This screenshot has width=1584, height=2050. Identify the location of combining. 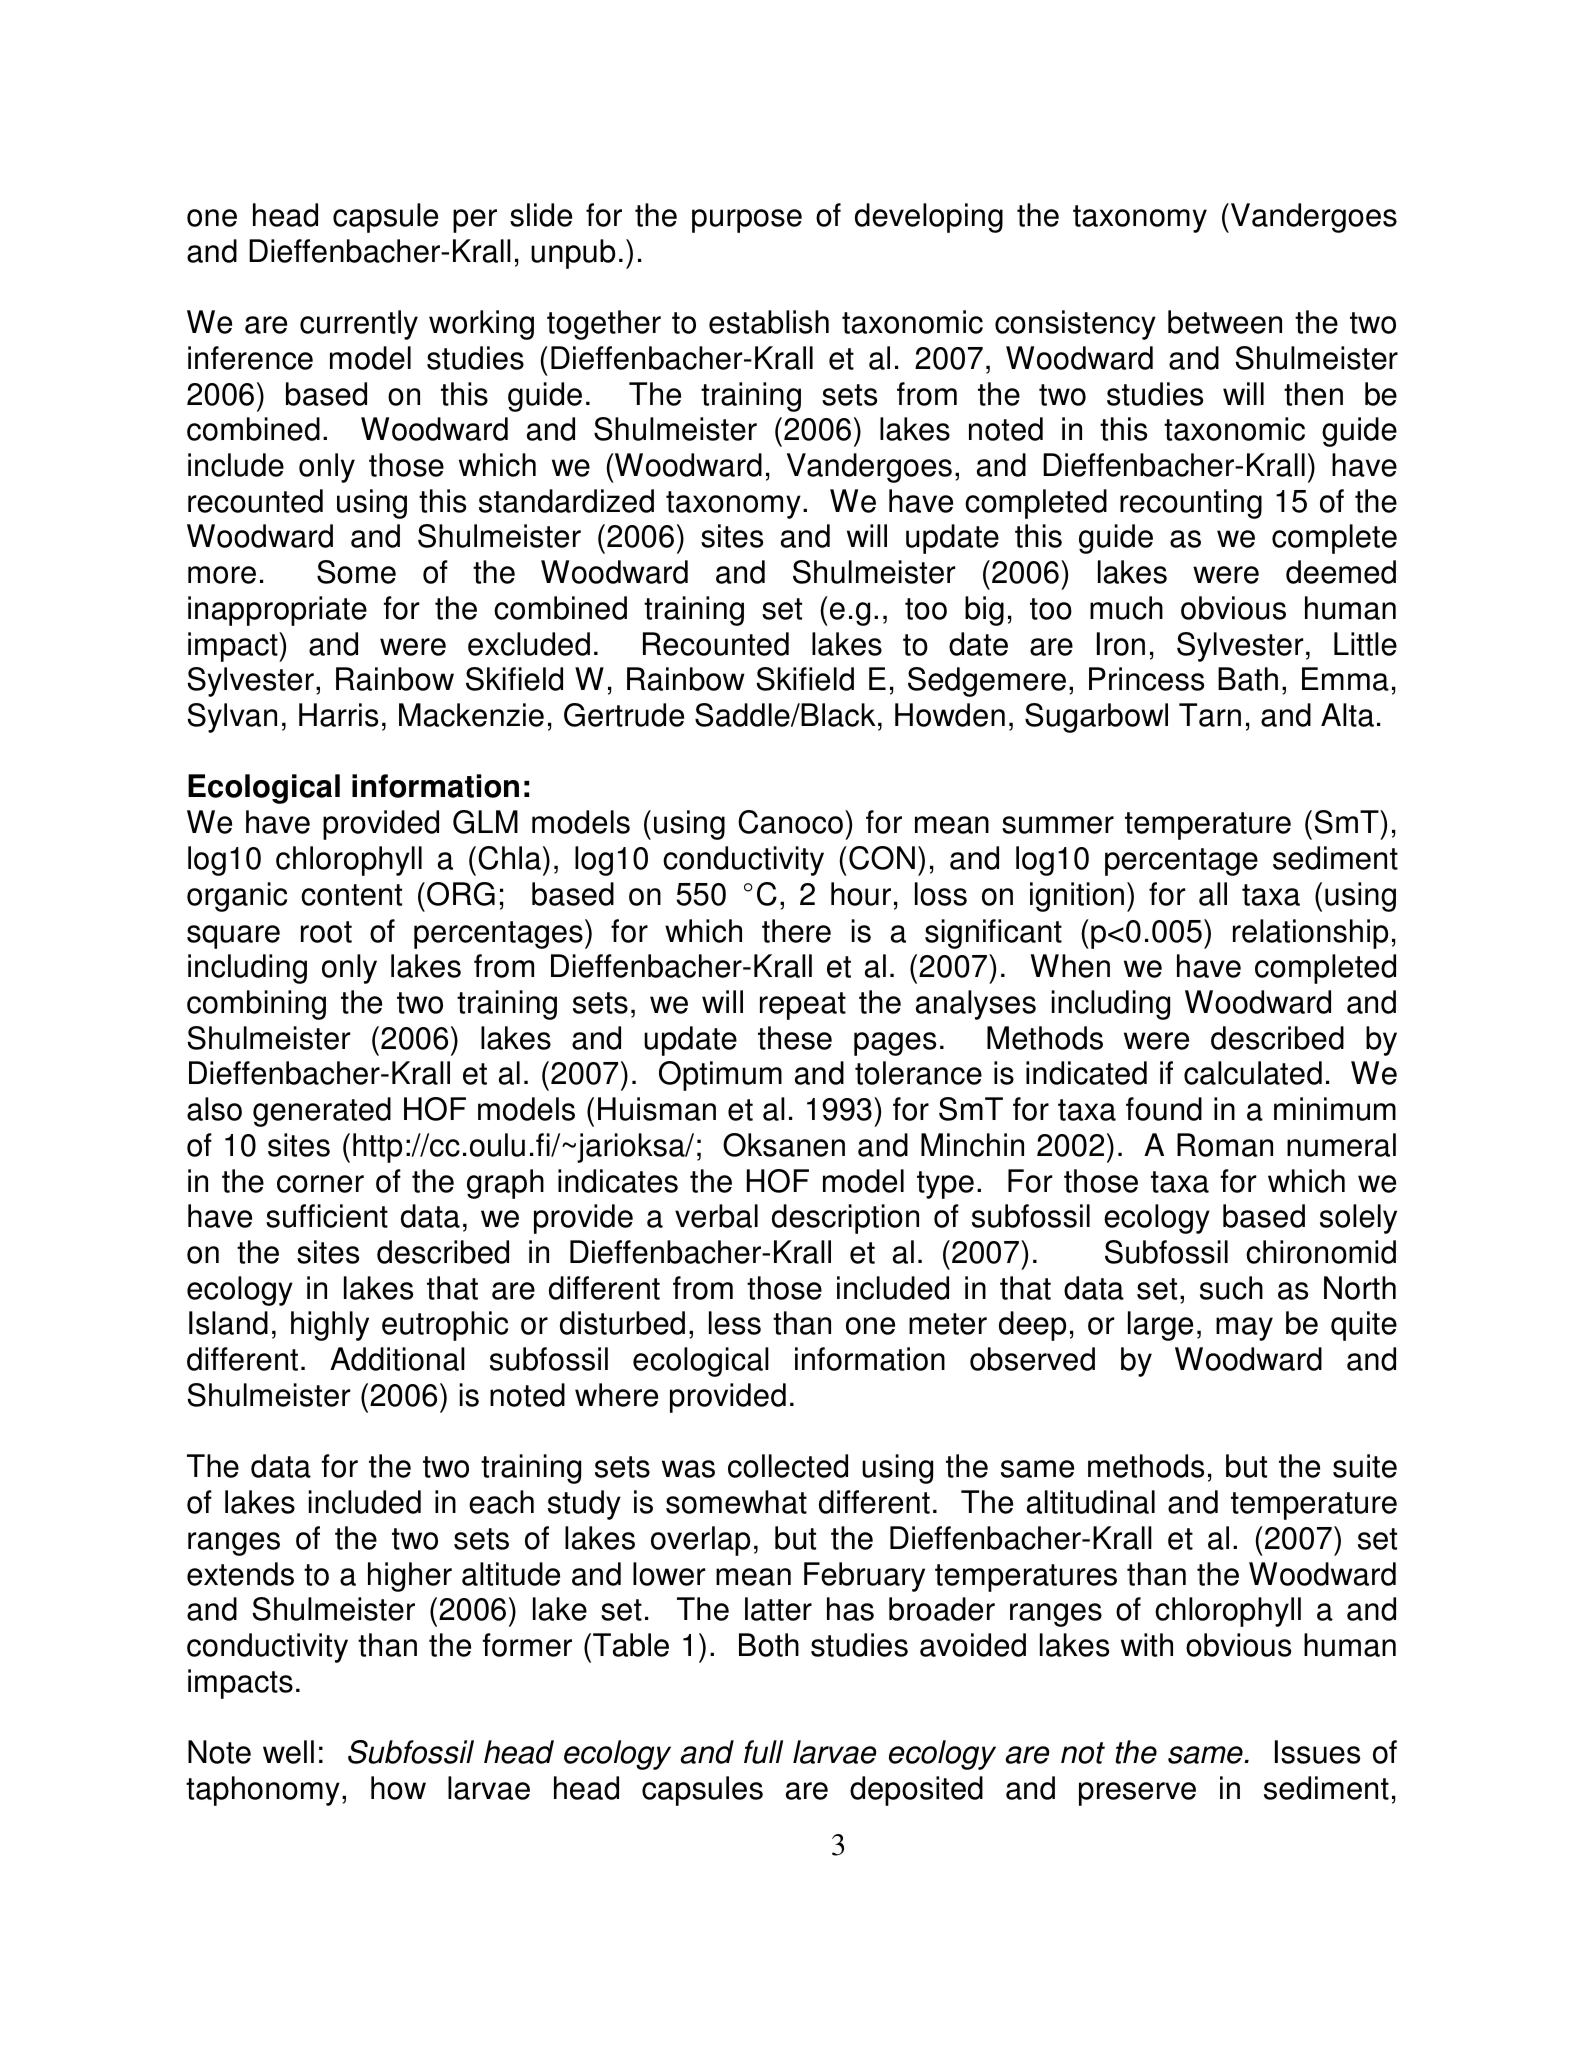
(256, 1005).
